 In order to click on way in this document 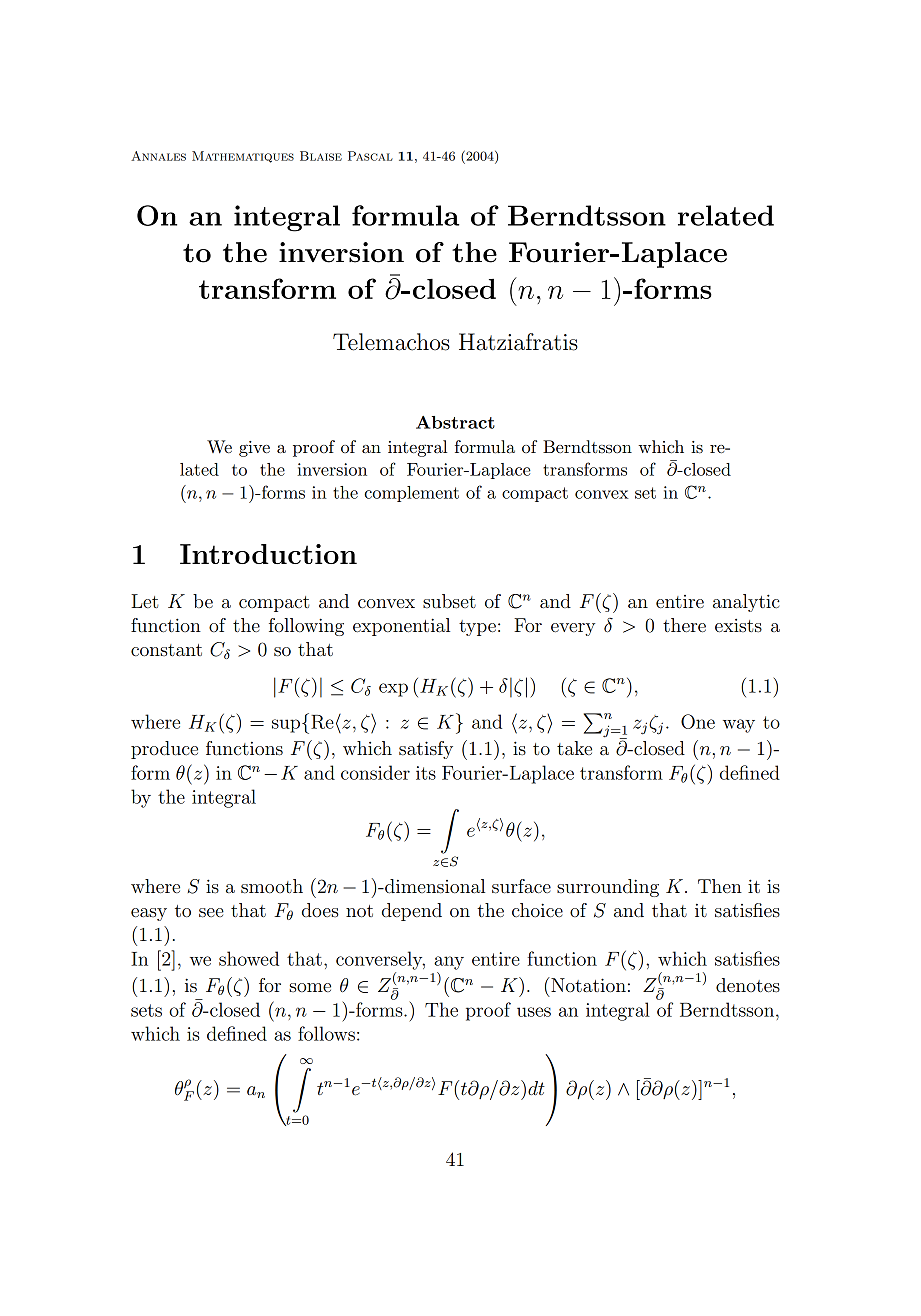, I will do `click(739, 726)`.
